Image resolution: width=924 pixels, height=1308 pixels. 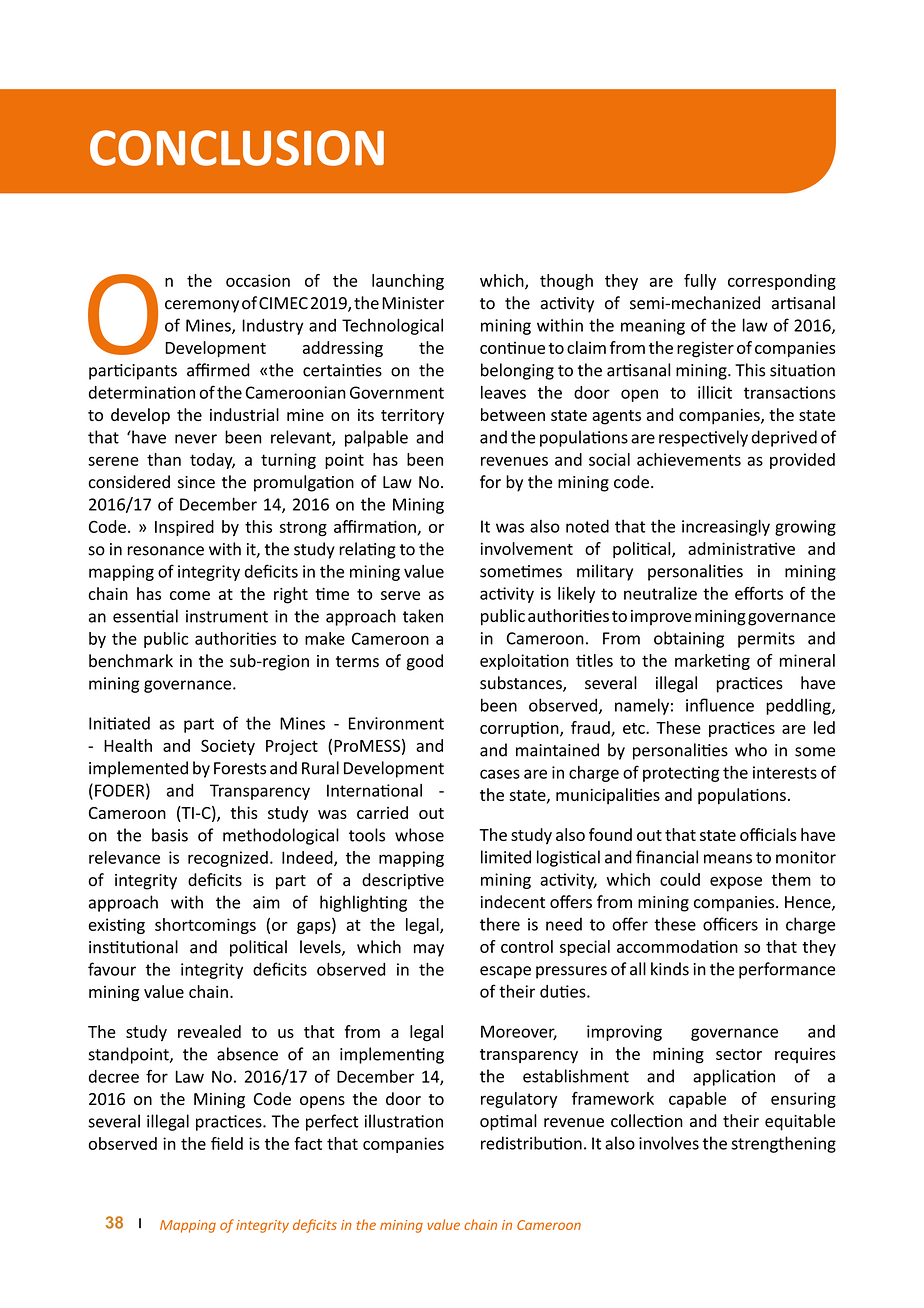 I want to click on launching, so click(x=408, y=282).
